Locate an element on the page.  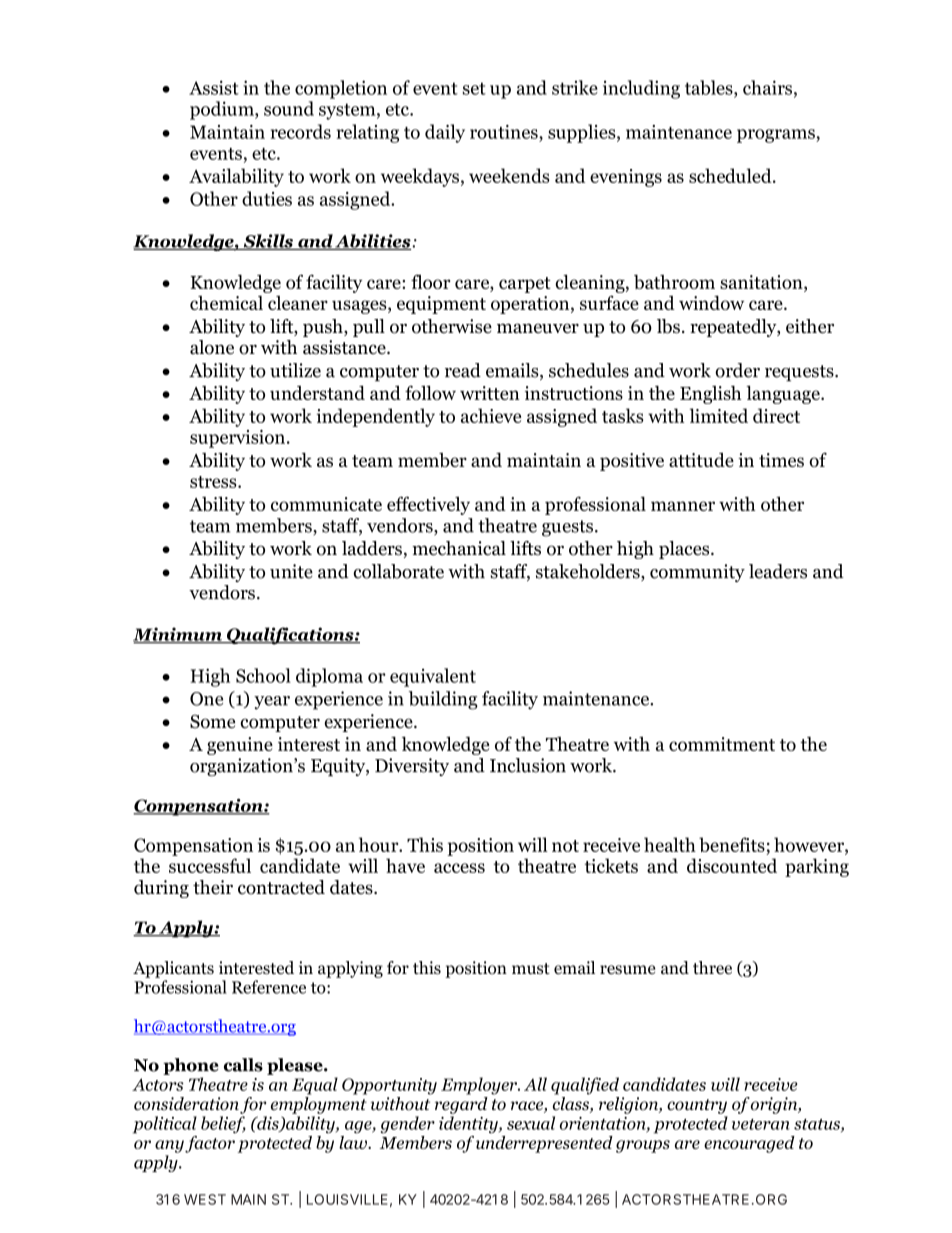
factor is located at coordinates (210, 1143).
